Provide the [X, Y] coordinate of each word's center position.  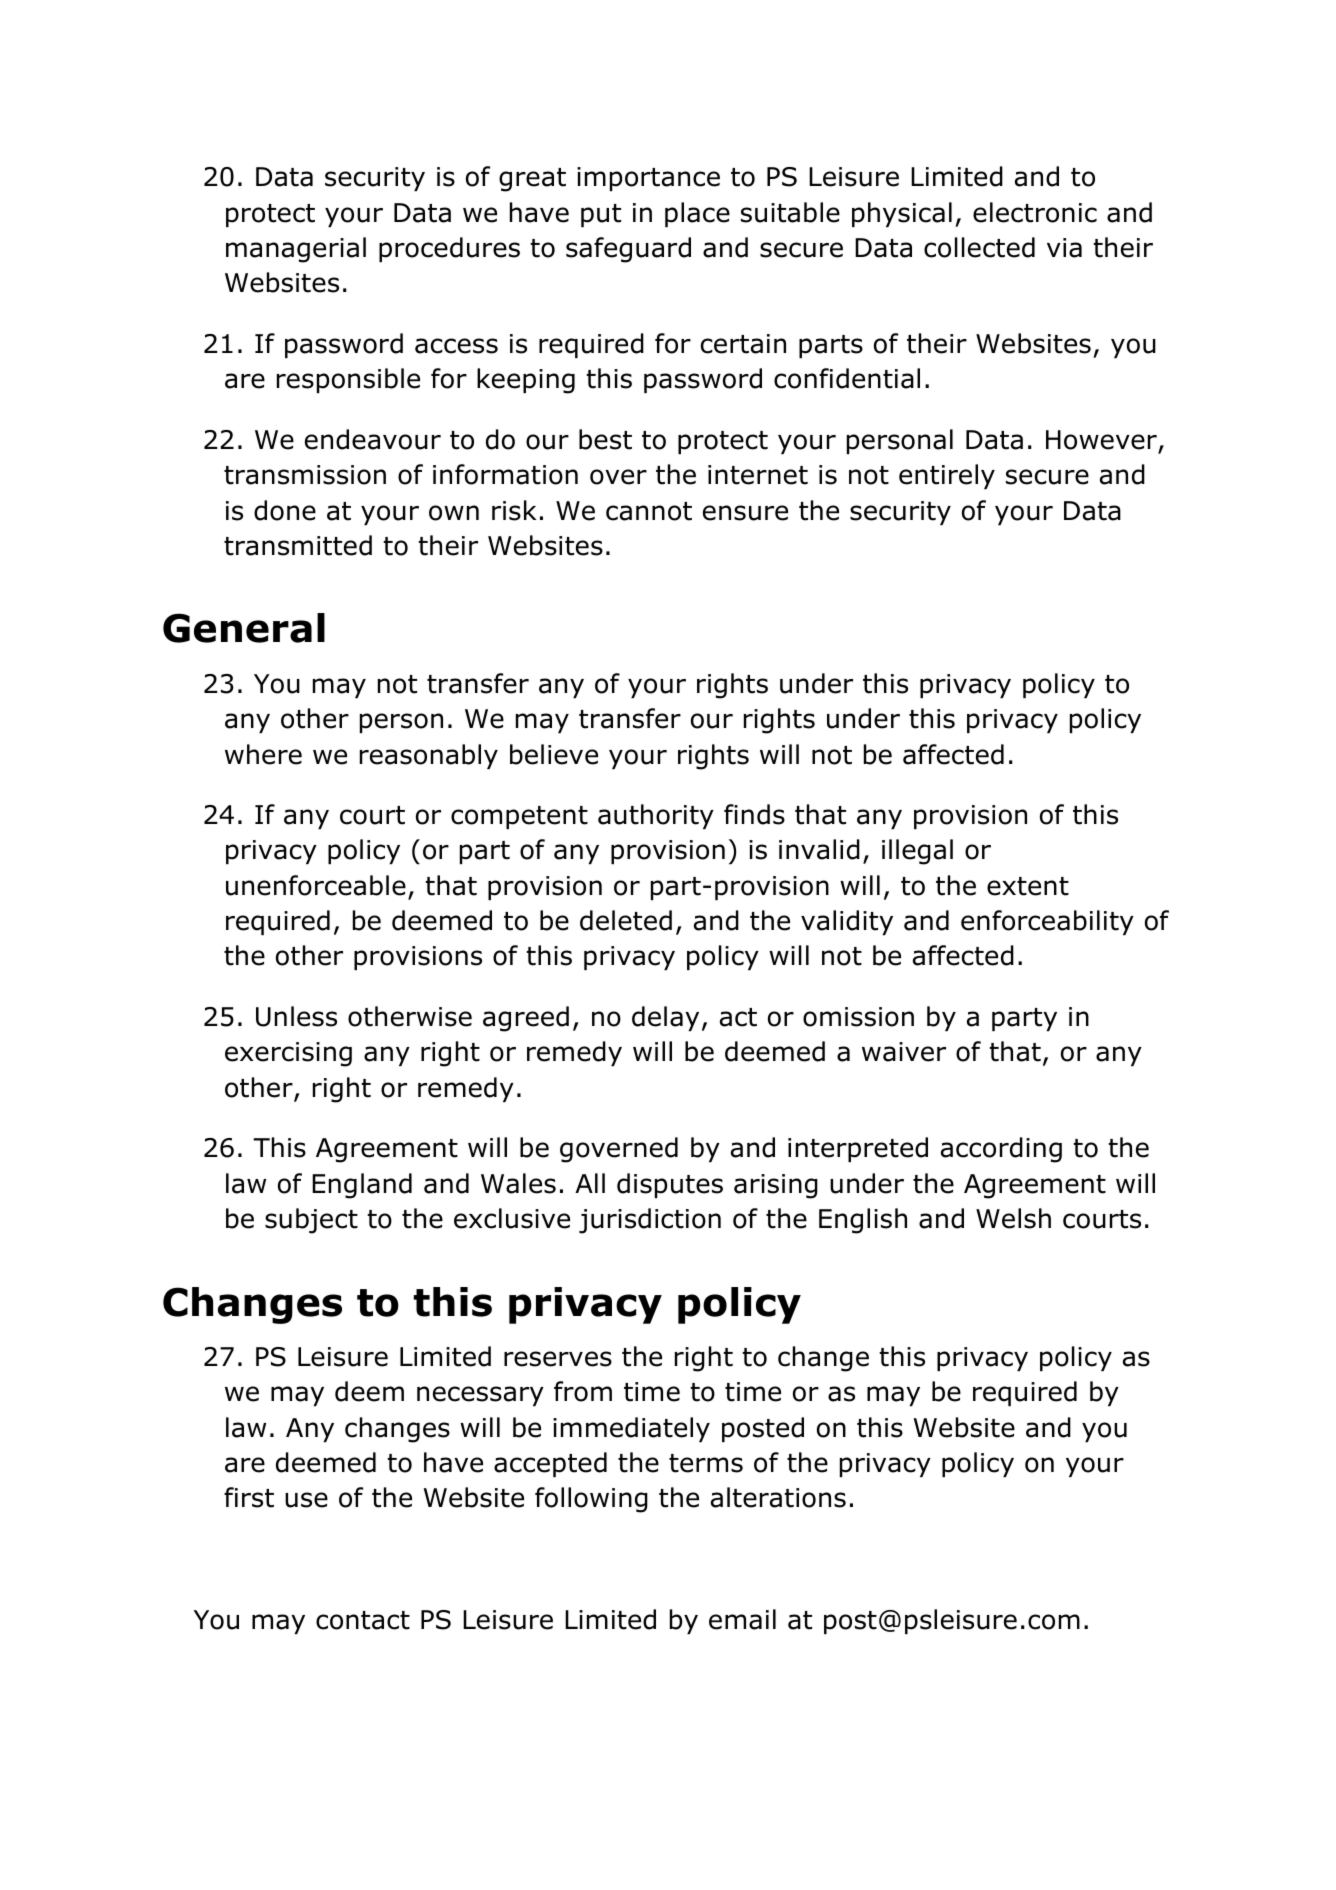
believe [554, 754]
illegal [917, 852]
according [1001, 1150]
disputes [670, 1185]
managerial [296, 250]
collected [979, 247]
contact [363, 1620]
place [697, 214]
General [244, 628]
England [362, 1186]
